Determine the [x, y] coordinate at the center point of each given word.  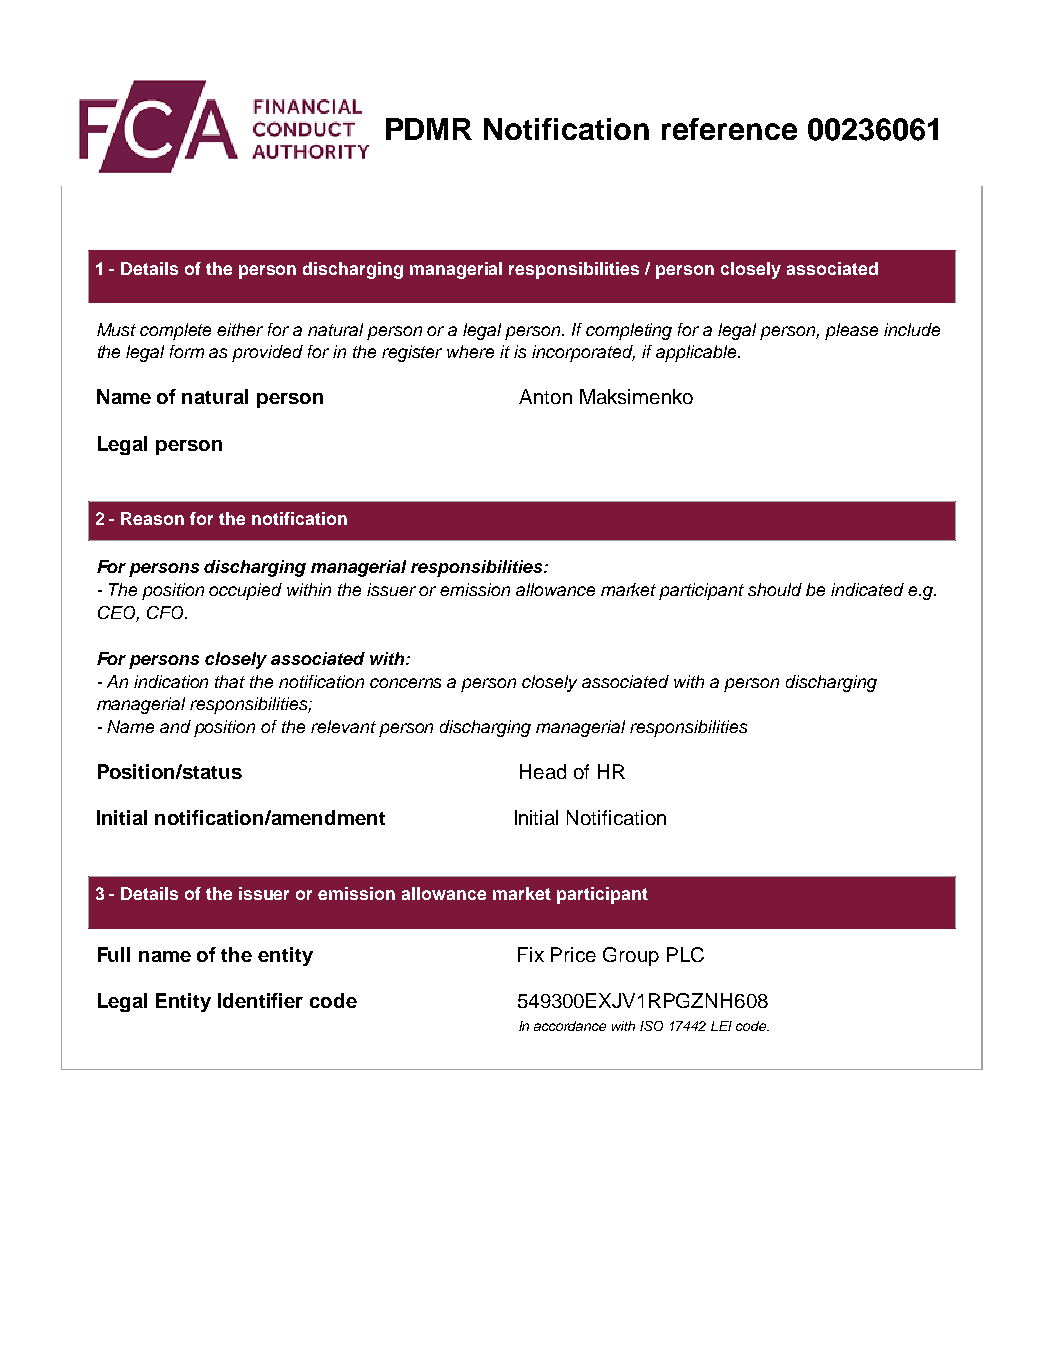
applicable [697, 353]
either [240, 329]
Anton [545, 396]
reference [729, 129]
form [187, 351]
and [175, 726]
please [851, 331]
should [775, 589]
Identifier [260, 1000]
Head [543, 771]
